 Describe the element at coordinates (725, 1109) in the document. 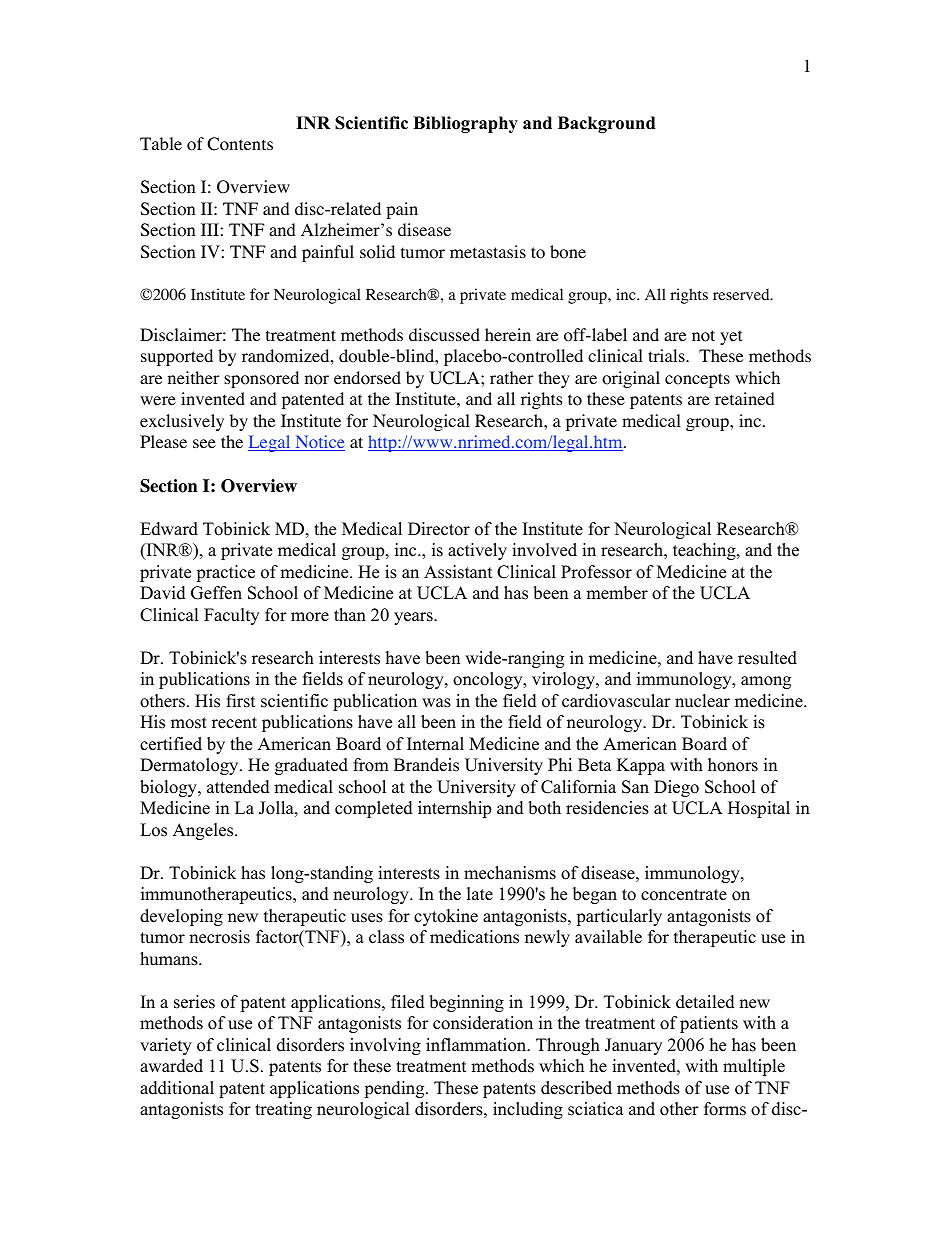

I see `forms` at that location.
